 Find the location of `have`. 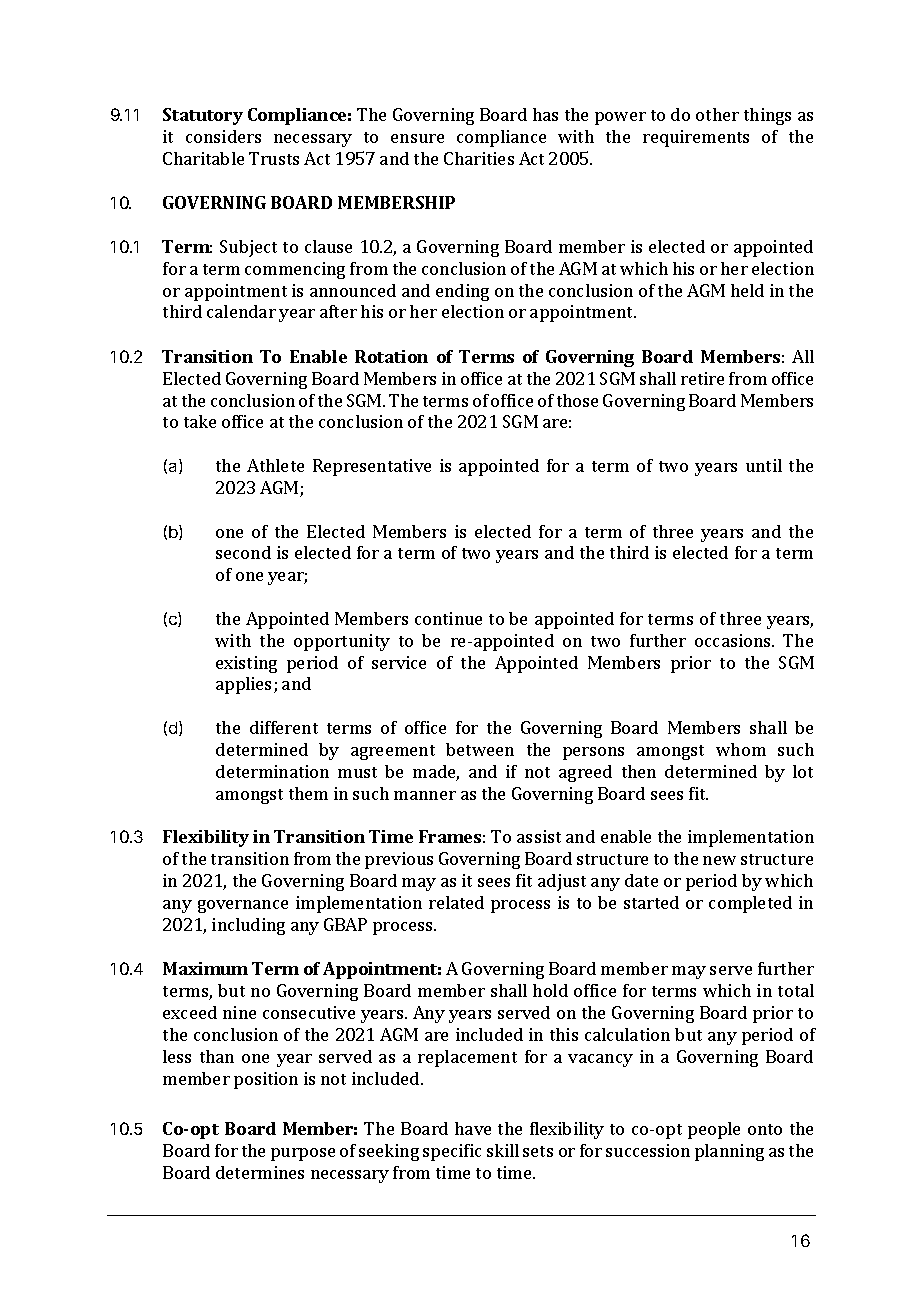

have is located at coordinates (473, 1128).
